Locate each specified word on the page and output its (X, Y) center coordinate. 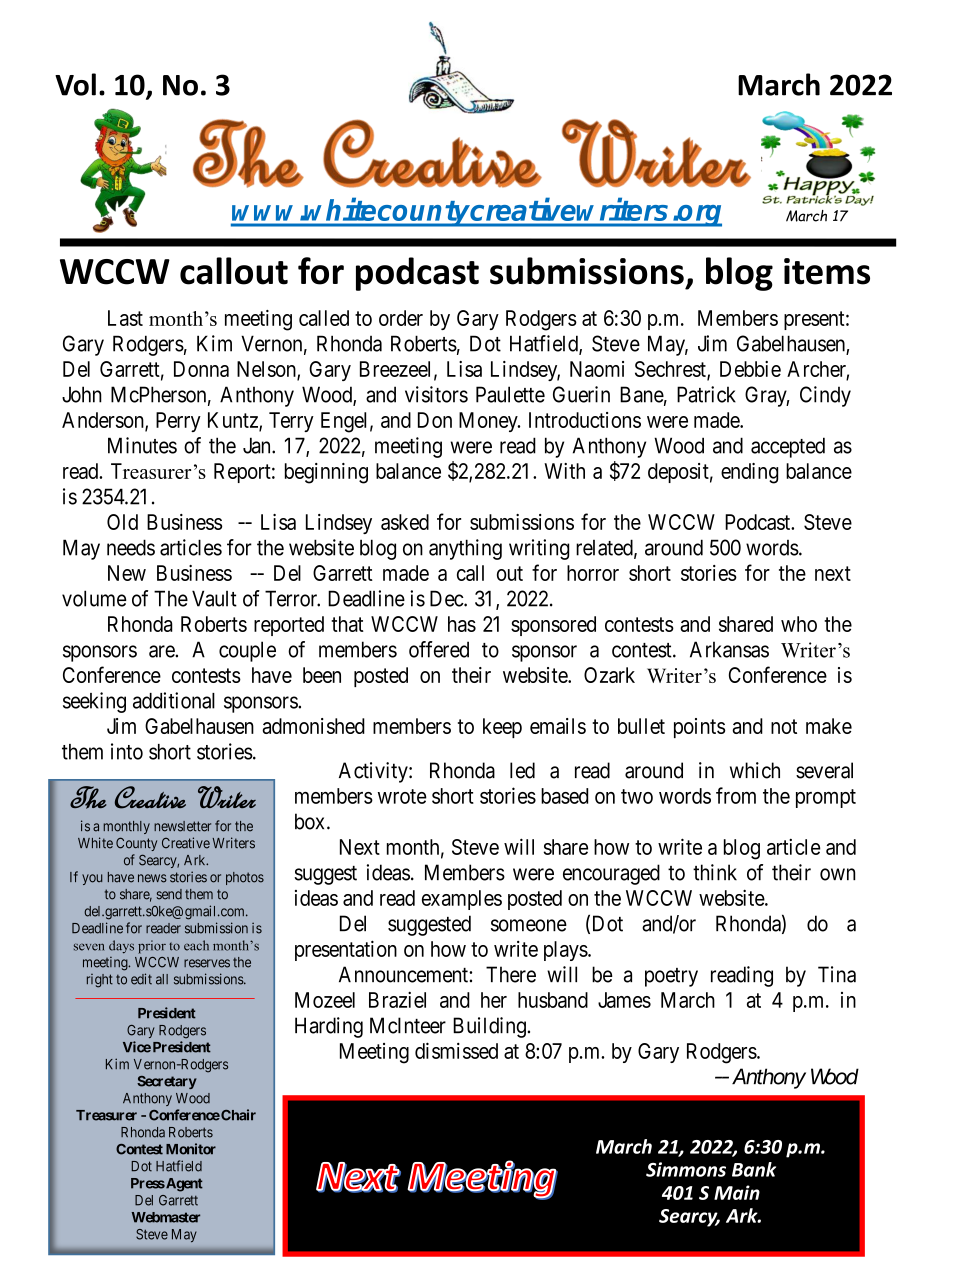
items (827, 271)
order (401, 318)
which (755, 770)
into (127, 751)
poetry (671, 977)
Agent (183, 1185)
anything (465, 549)
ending (749, 473)
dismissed (456, 1050)
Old (122, 522)
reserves (207, 963)
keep (502, 728)
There (511, 974)
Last (125, 318)
